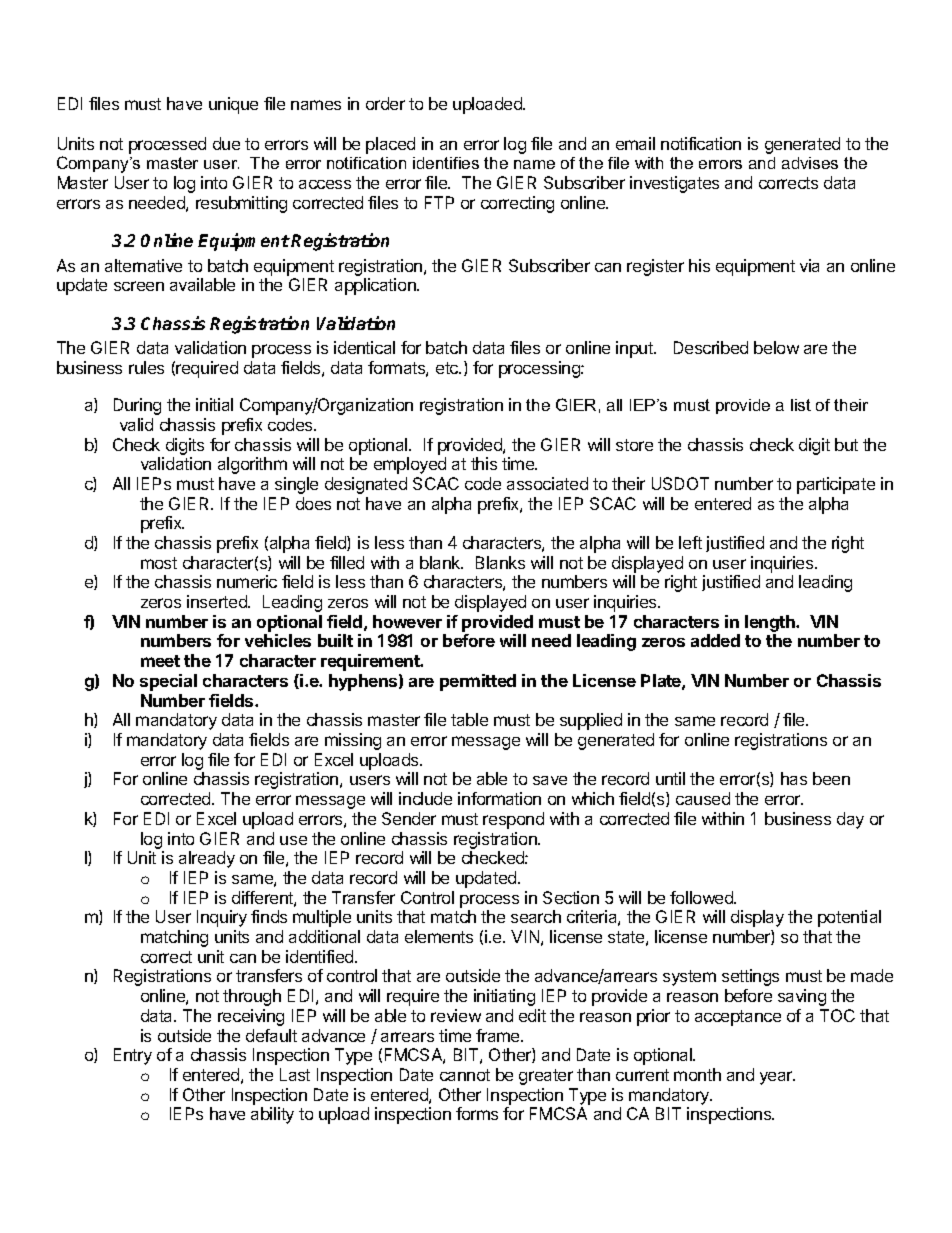 The image size is (952, 1233). What do you see at coordinates (446, 163) in the screenshot?
I see `identifies` at bounding box center [446, 163].
